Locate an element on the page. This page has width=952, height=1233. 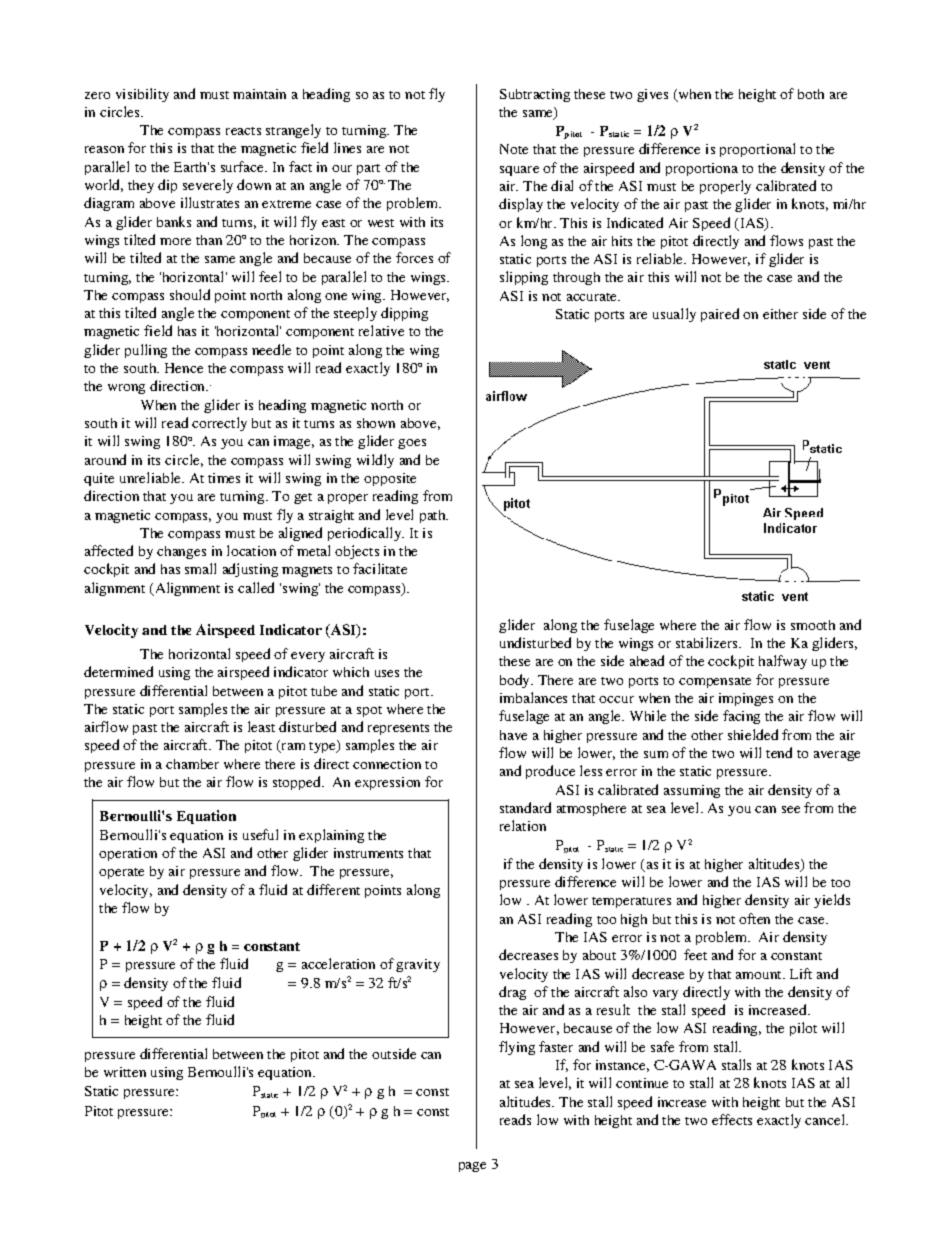
often is located at coordinates (754, 918).
